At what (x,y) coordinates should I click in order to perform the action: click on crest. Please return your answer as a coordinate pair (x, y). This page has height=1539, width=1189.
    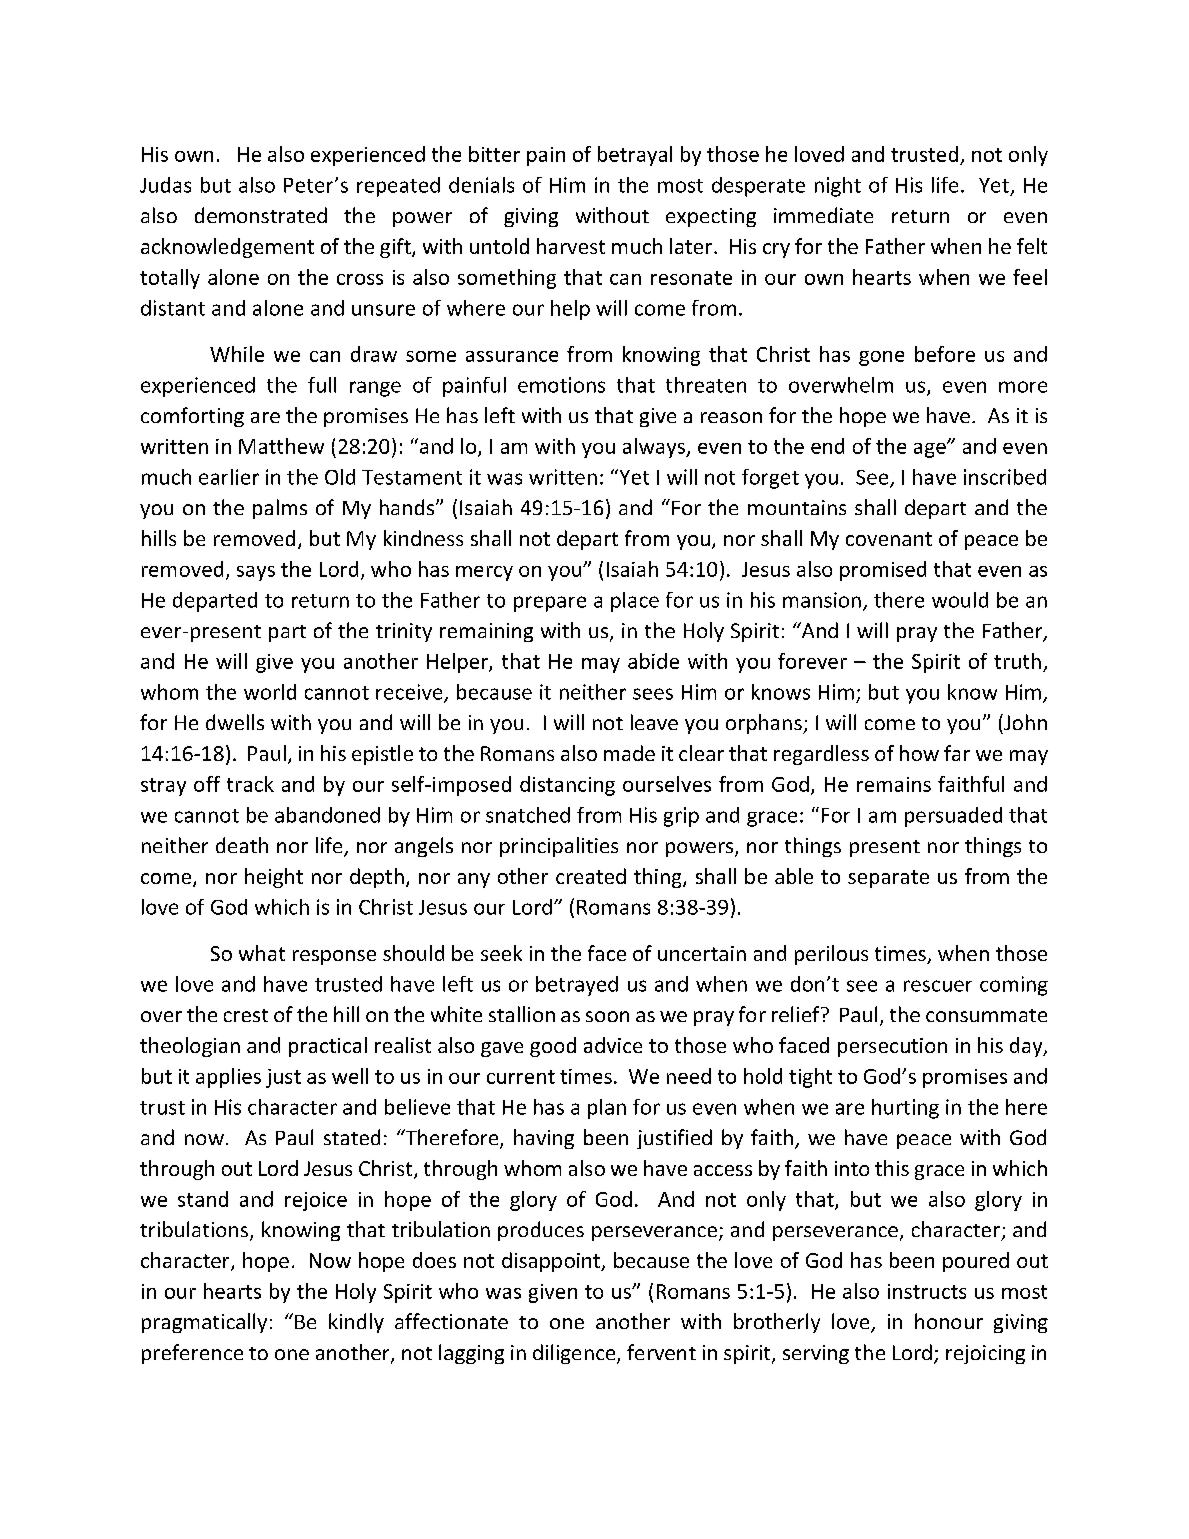
    Looking at the image, I should click on (246, 1015).
